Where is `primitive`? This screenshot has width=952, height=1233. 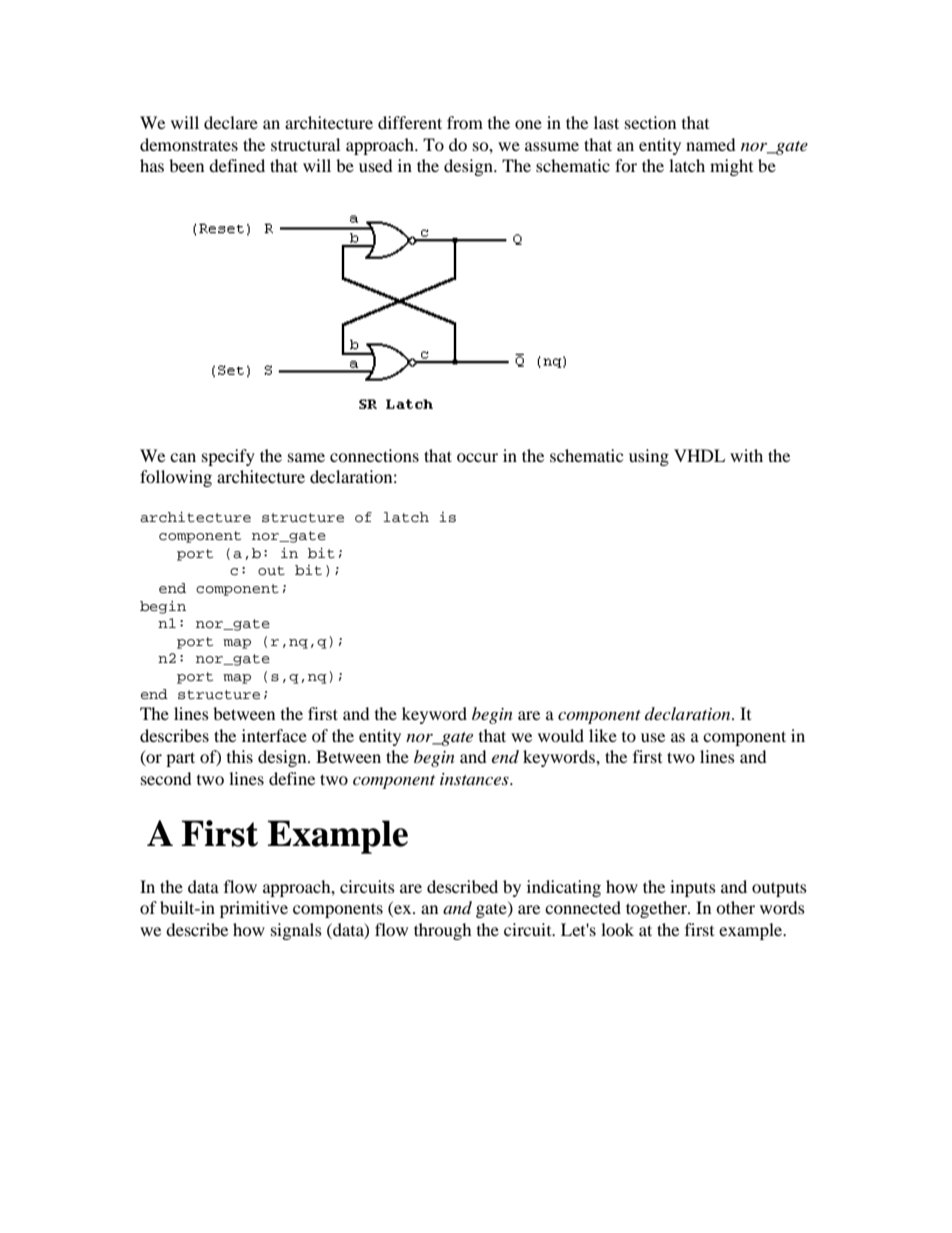 primitive is located at coordinates (254, 909).
